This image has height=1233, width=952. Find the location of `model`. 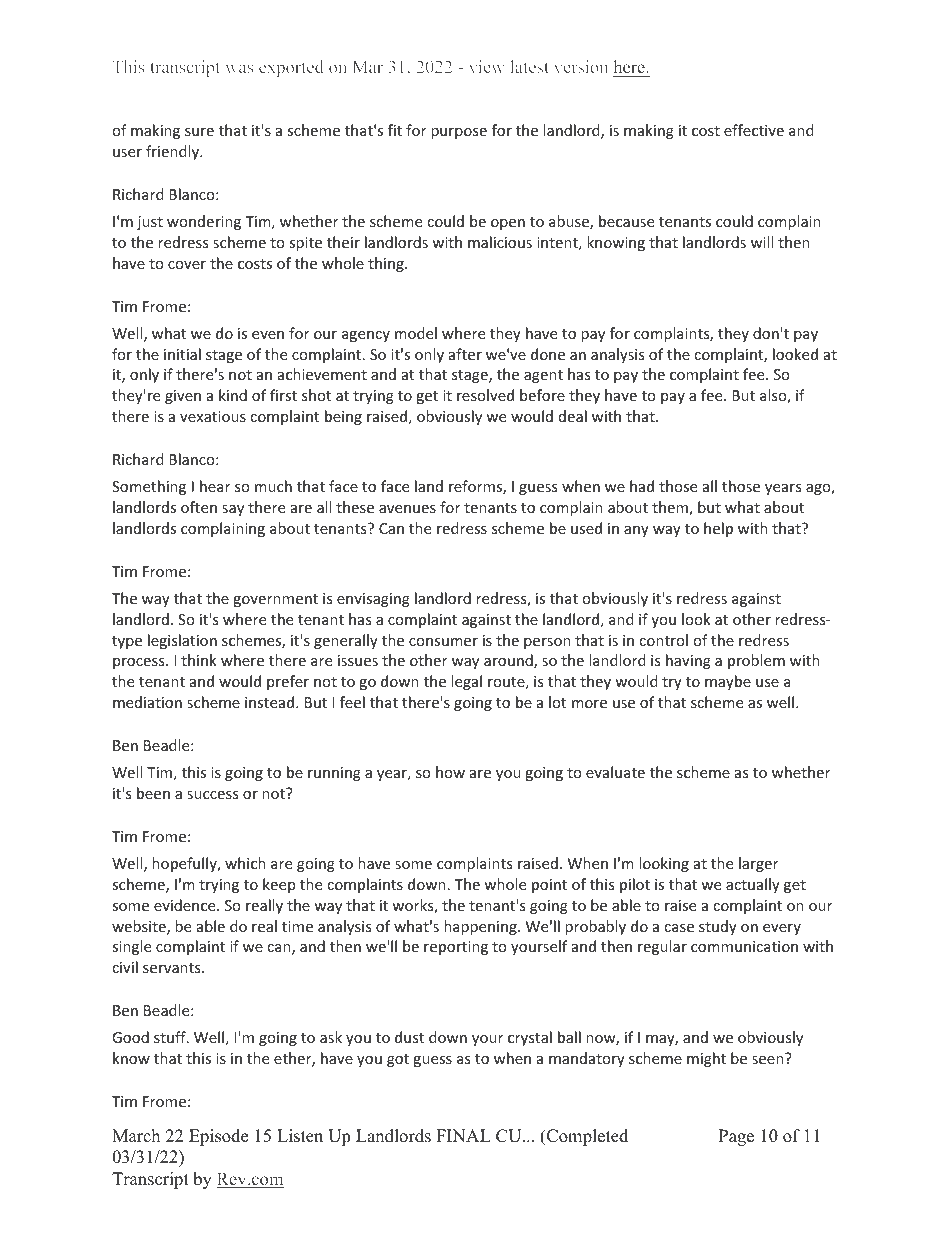

model is located at coordinates (416, 333).
